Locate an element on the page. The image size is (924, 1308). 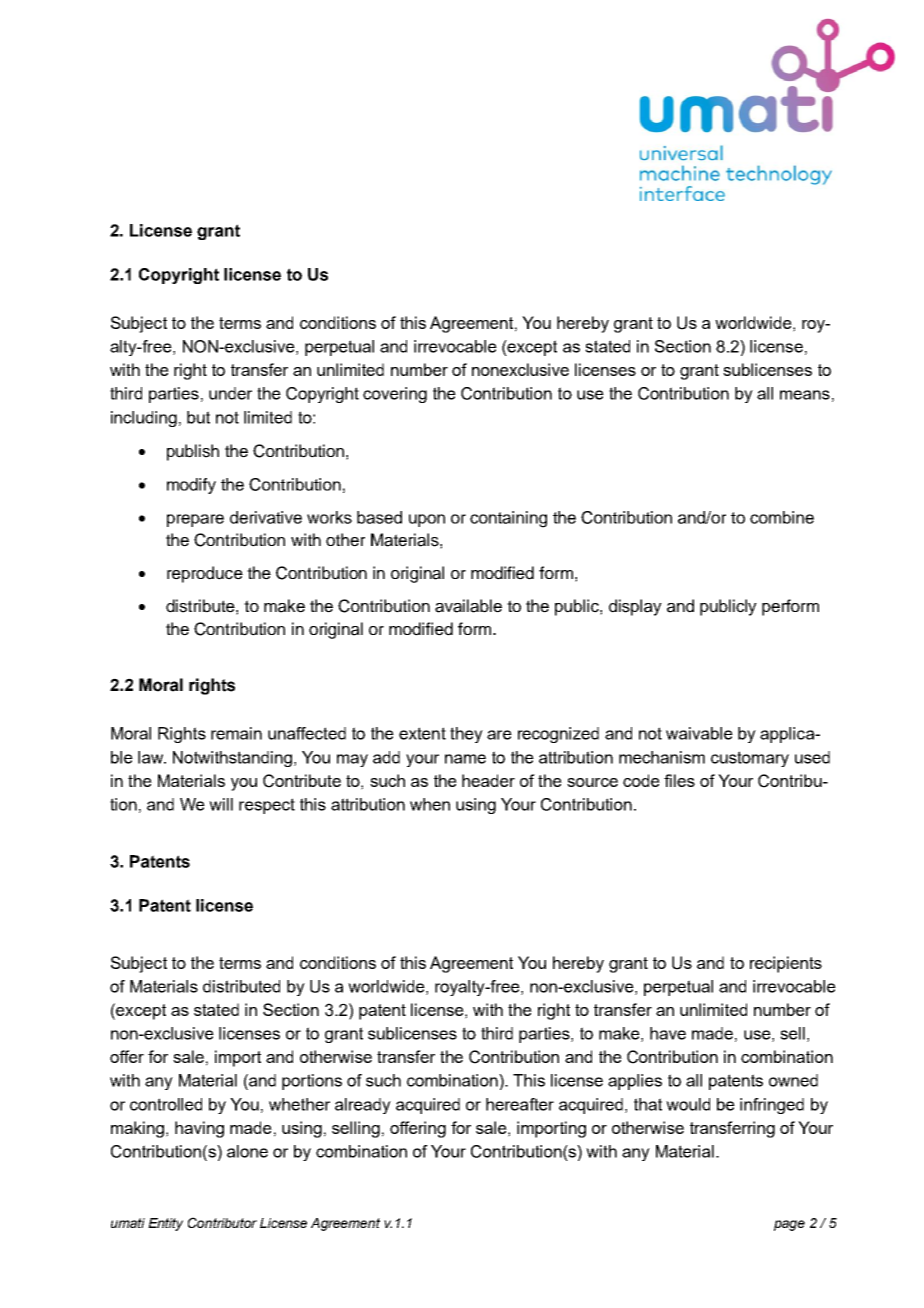
Entity is located at coordinates (165, 1224).
